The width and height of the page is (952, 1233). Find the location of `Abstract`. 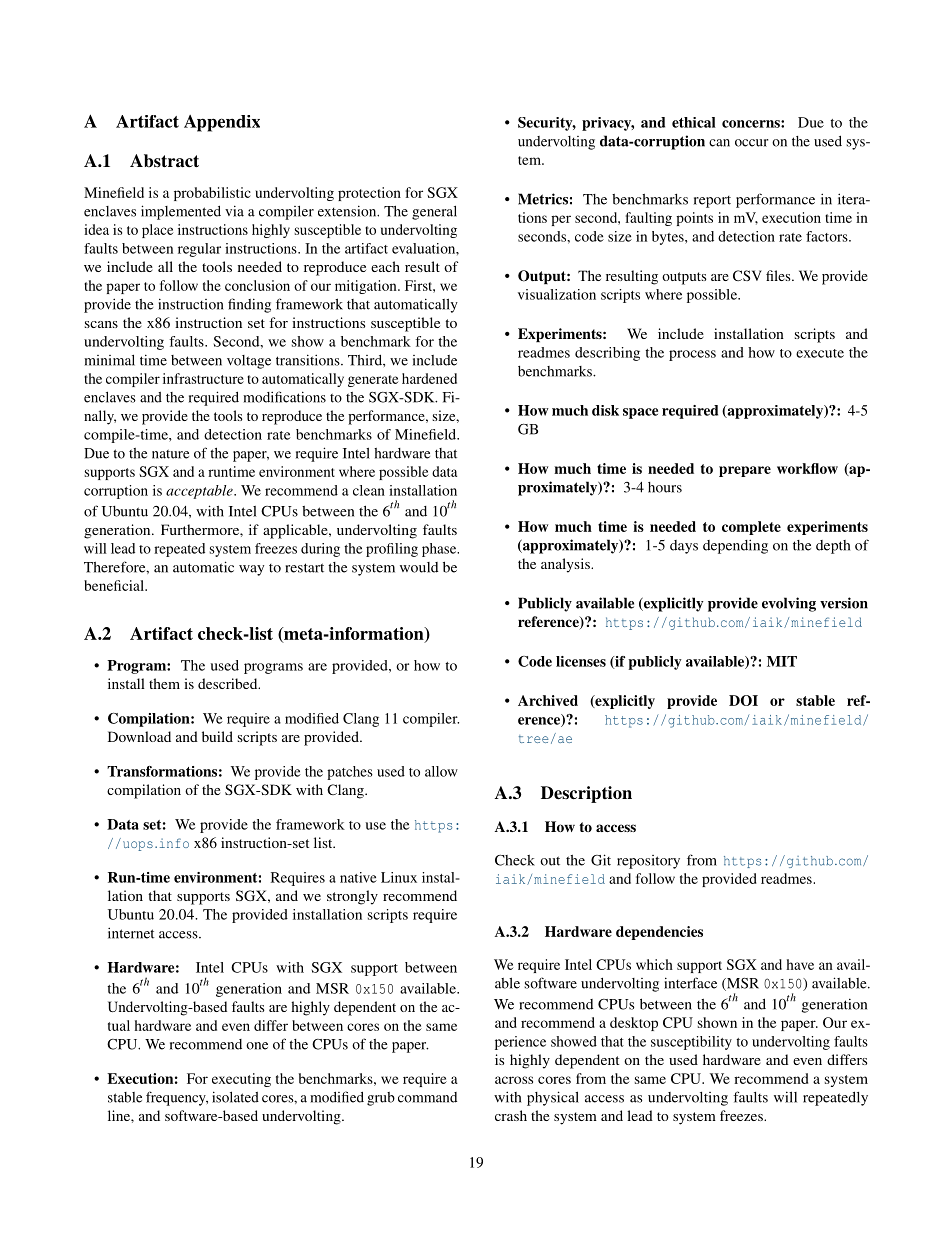

Abstract is located at coordinates (164, 161).
